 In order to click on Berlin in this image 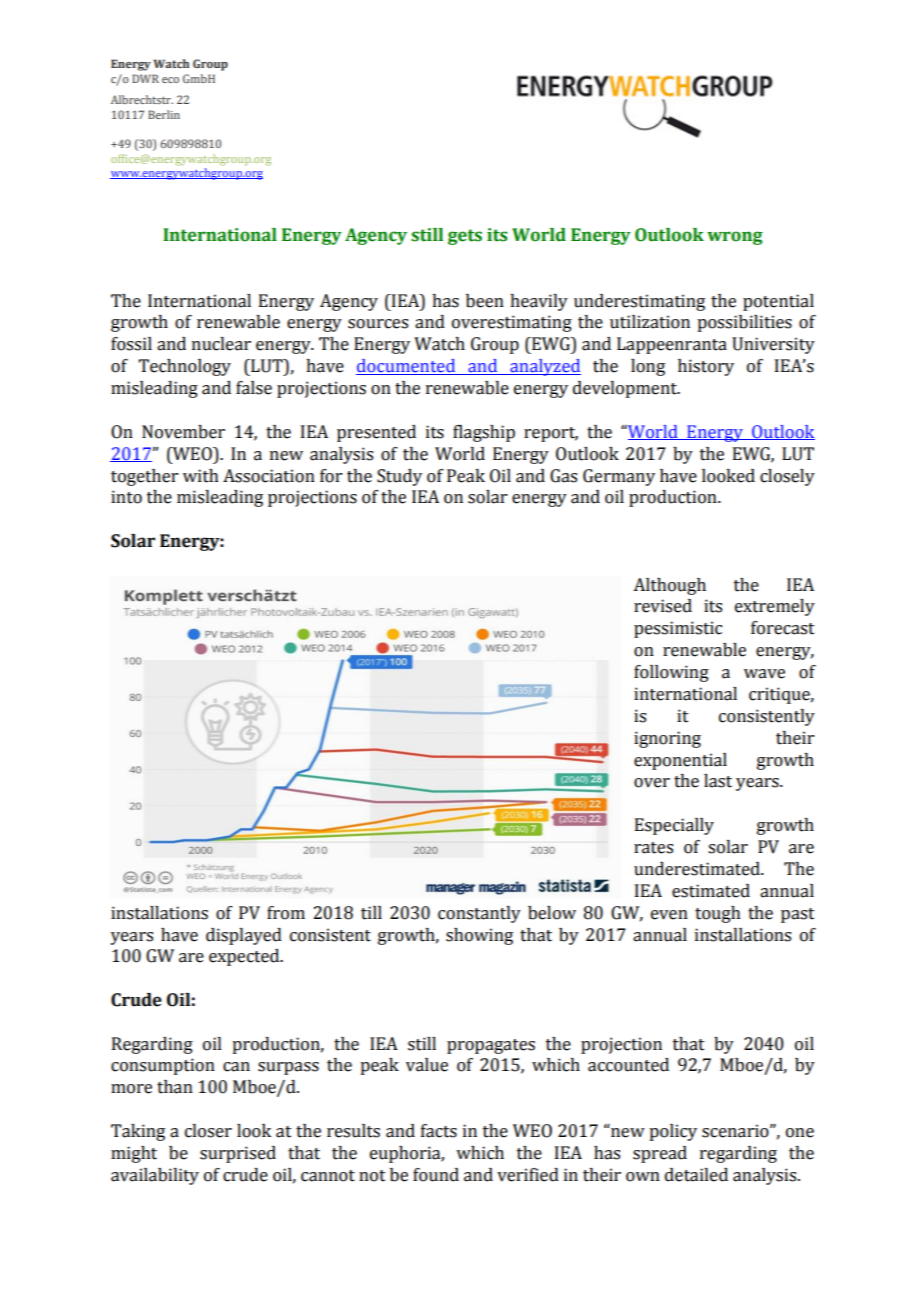, I will do `click(164, 114)`.
